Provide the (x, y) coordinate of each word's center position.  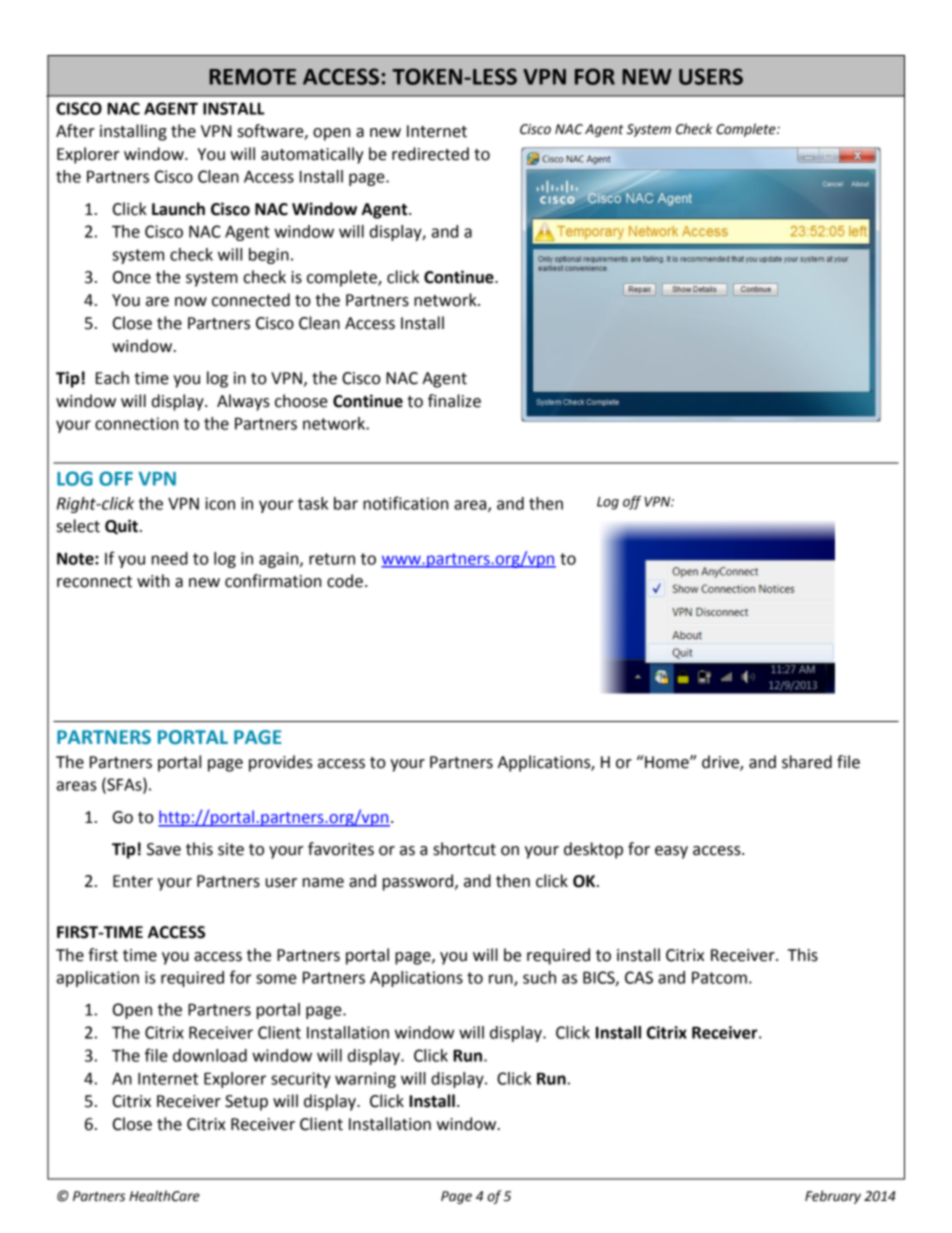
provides (281, 763)
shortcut (464, 849)
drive (721, 763)
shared (807, 762)
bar (346, 503)
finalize (454, 401)
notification (405, 503)
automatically (312, 155)
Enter (133, 881)
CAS (639, 977)
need (170, 558)
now (191, 302)
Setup (246, 1103)
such (539, 977)
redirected (430, 154)
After (75, 131)
